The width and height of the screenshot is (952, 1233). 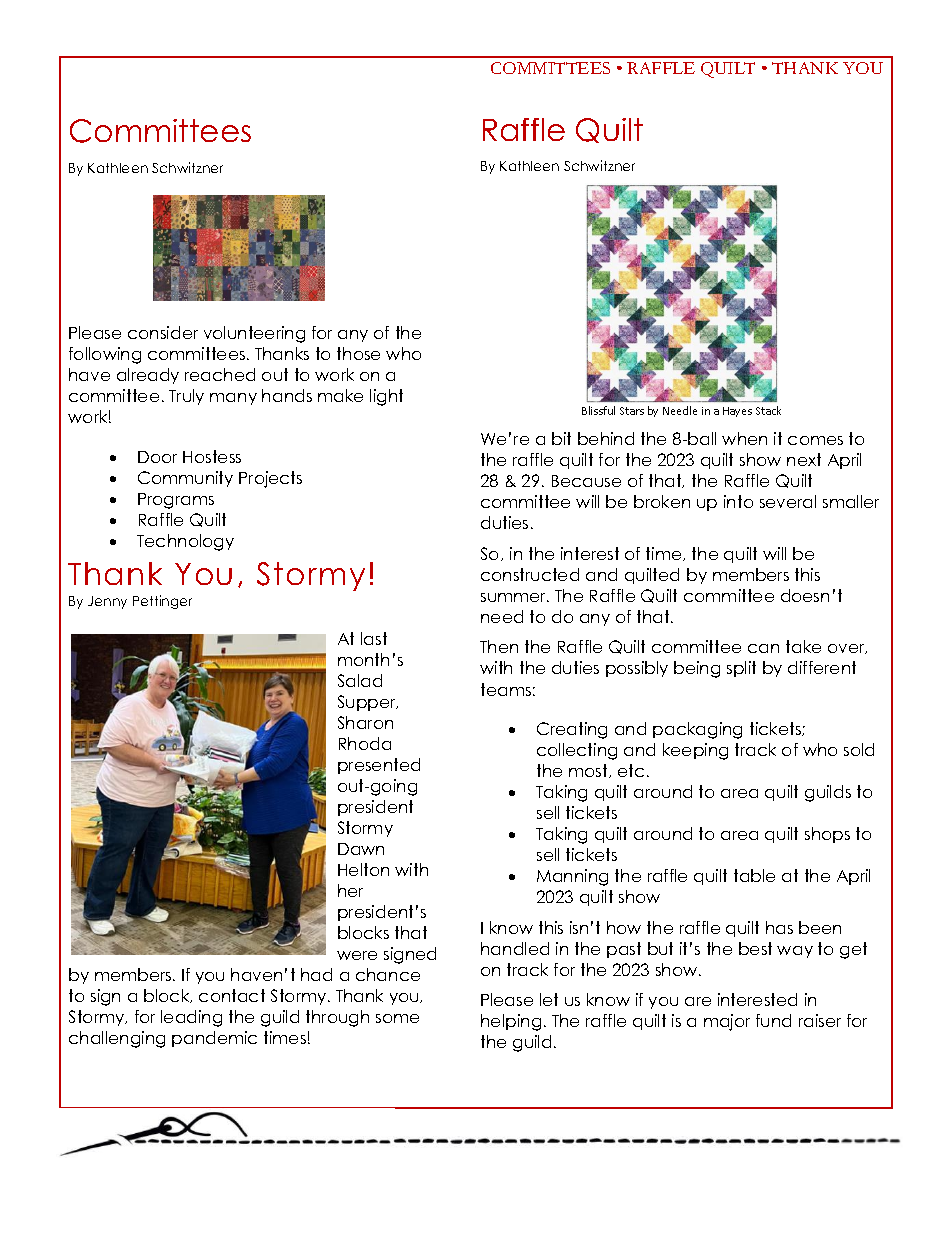 What do you see at coordinates (358, 353) in the screenshot?
I see `those` at bounding box center [358, 353].
